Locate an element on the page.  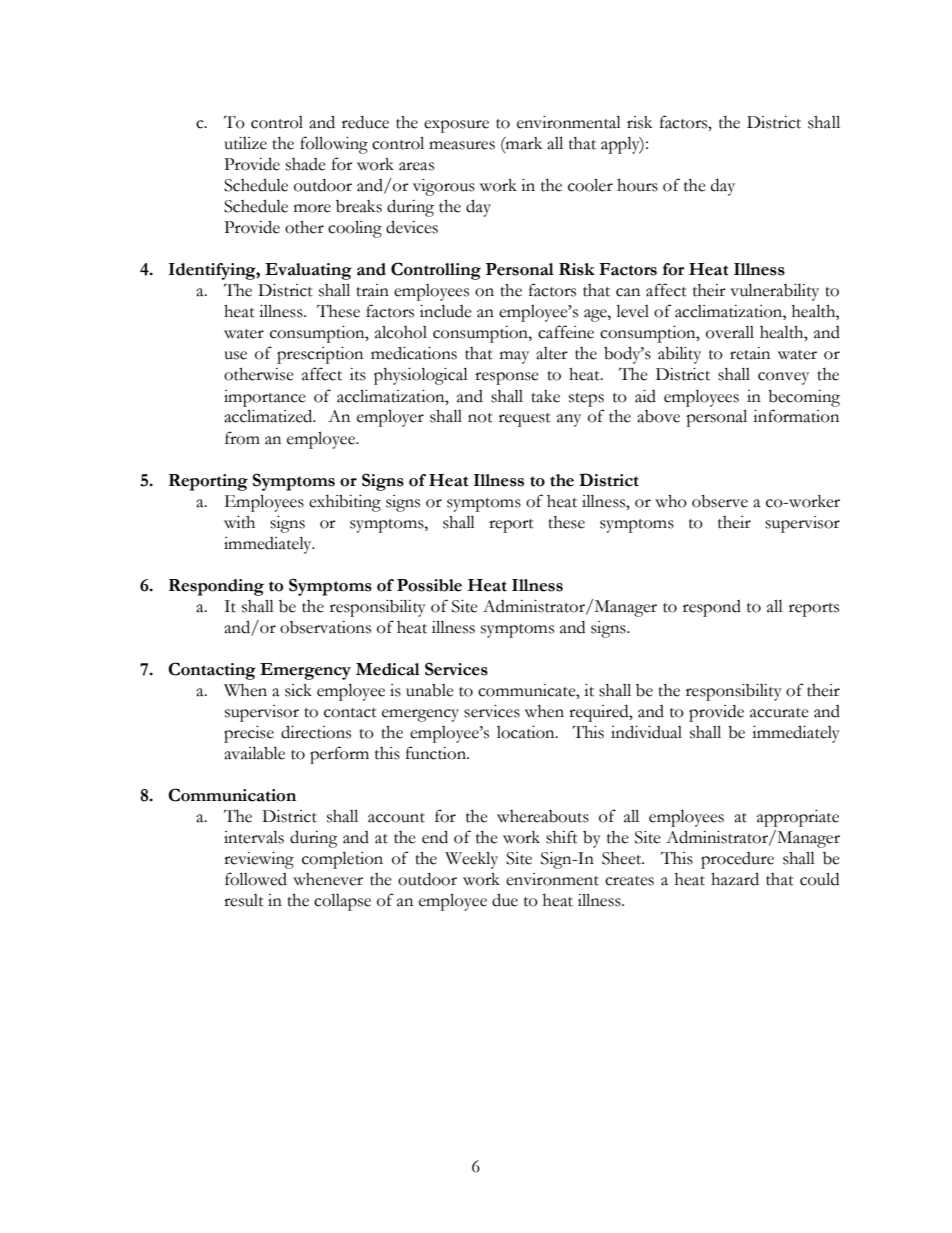
followed is located at coordinates (256, 879).
